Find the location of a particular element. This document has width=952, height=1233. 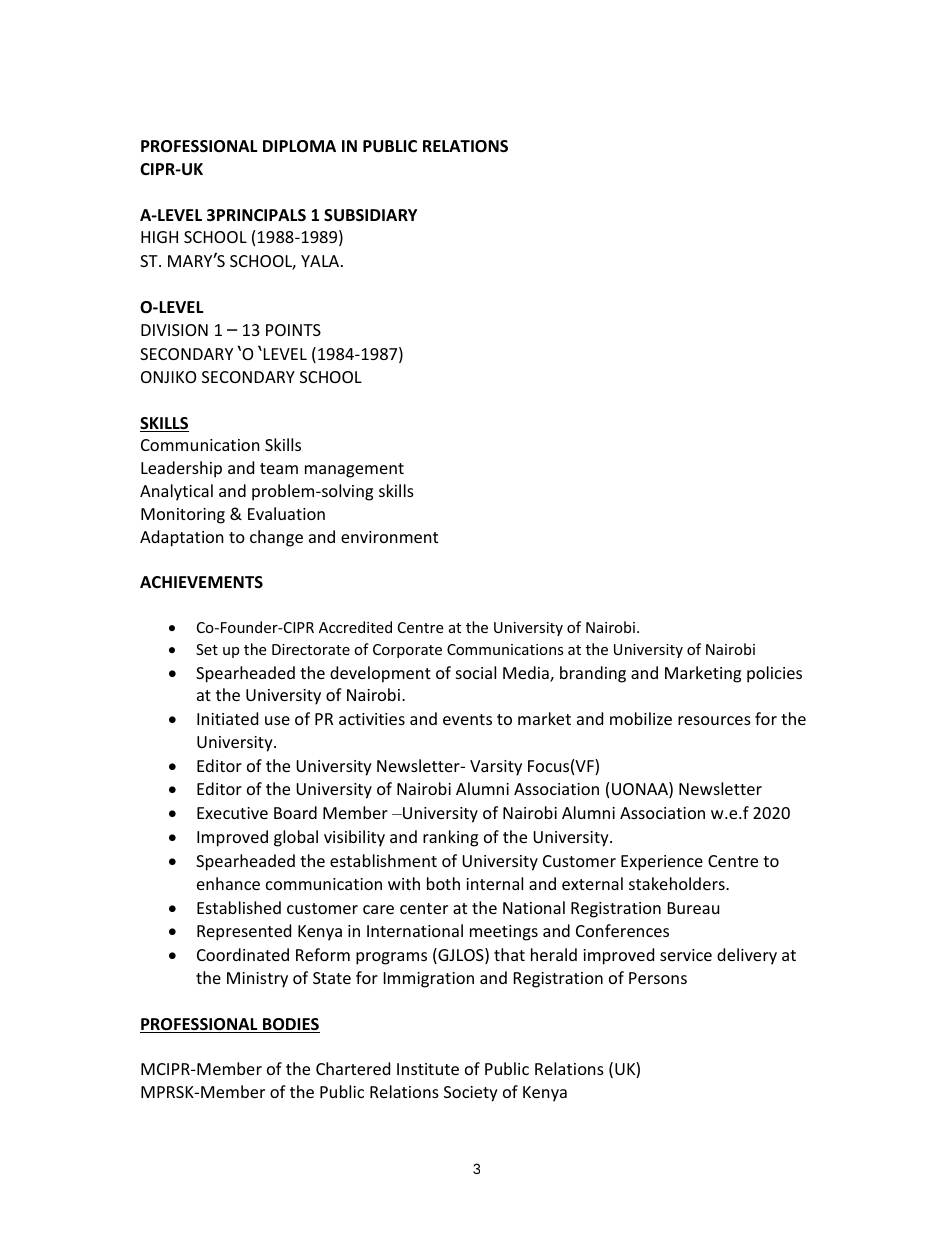

Executive is located at coordinates (232, 813).
